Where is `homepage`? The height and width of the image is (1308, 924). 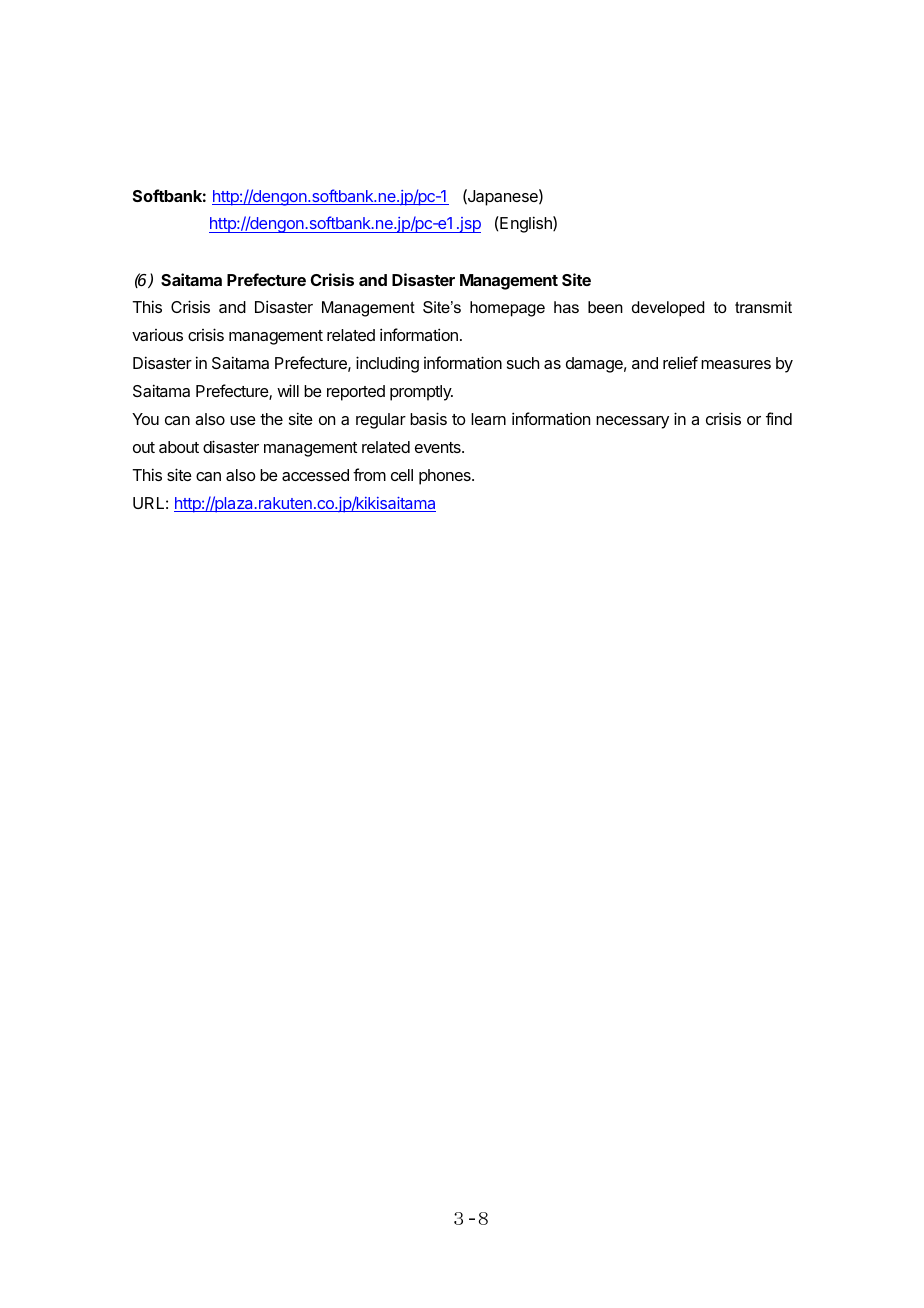
homepage is located at coordinates (507, 309).
